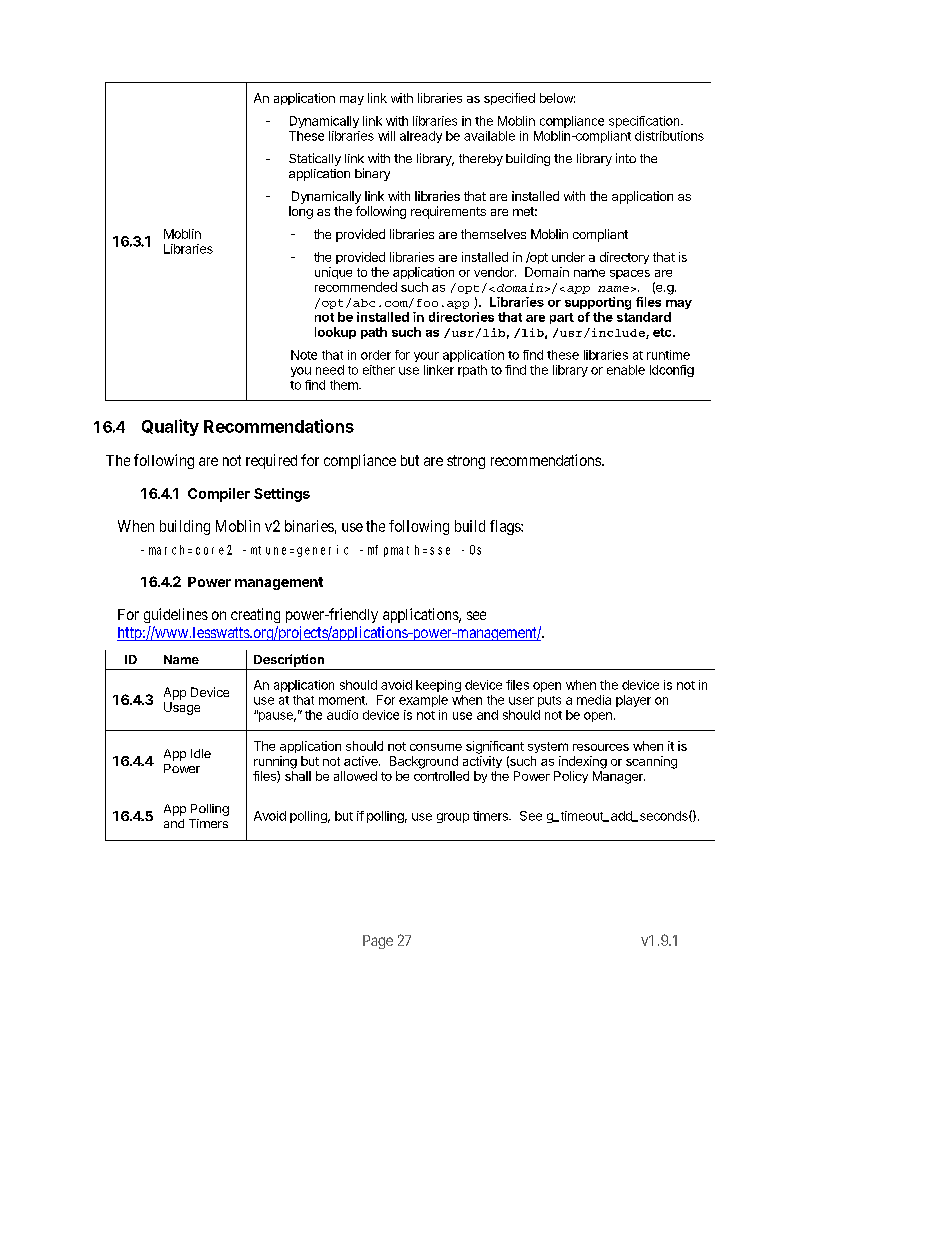  I want to click on already, so click(421, 137).
